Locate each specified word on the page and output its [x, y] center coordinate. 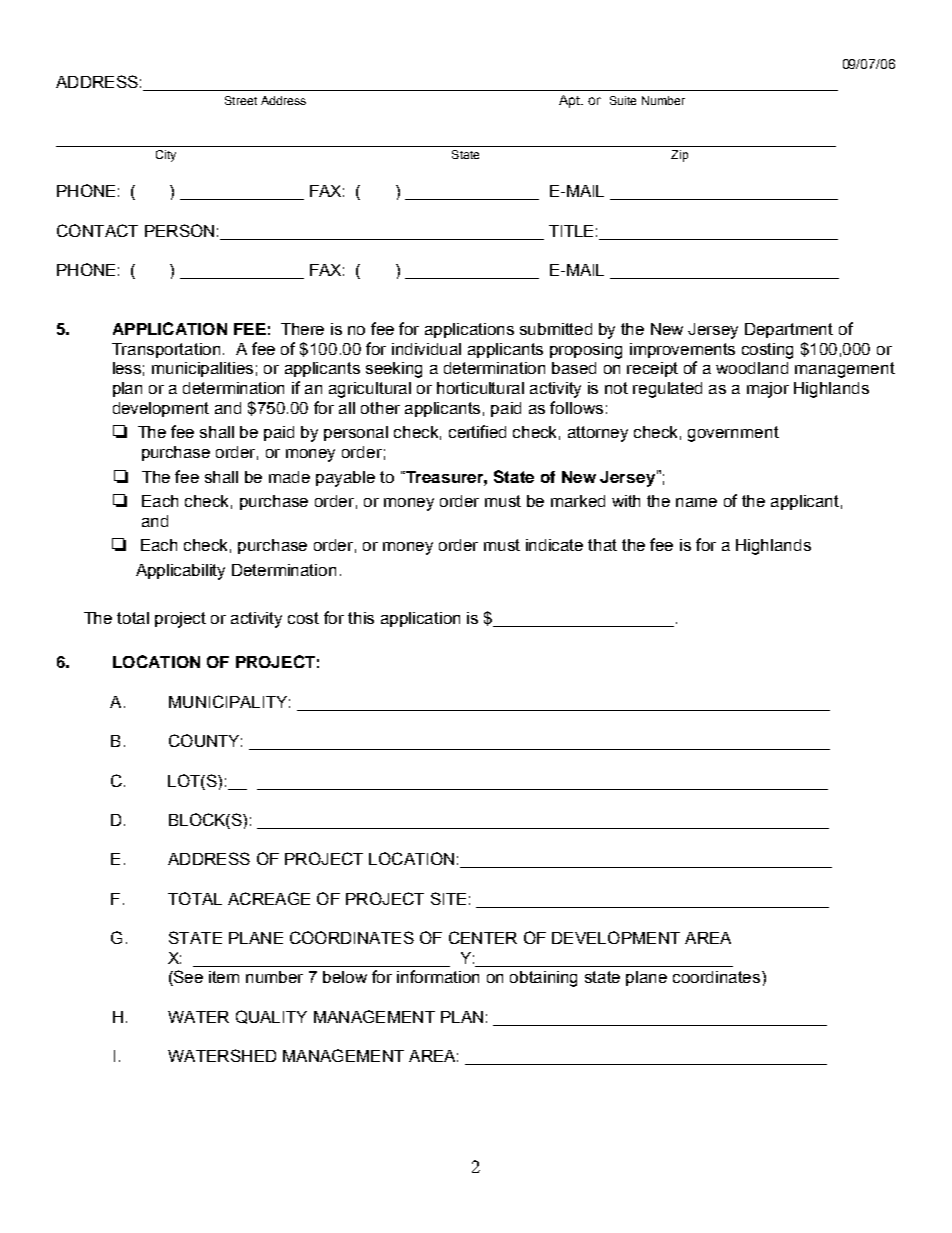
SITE [448, 898]
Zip [679, 156]
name [696, 502]
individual [426, 349]
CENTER [483, 937]
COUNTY [205, 740]
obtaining [543, 979]
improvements [682, 350]
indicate [554, 545]
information [438, 976]
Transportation [168, 350]
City [166, 156]
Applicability [180, 572]
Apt [571, 101]
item [224, 977]
